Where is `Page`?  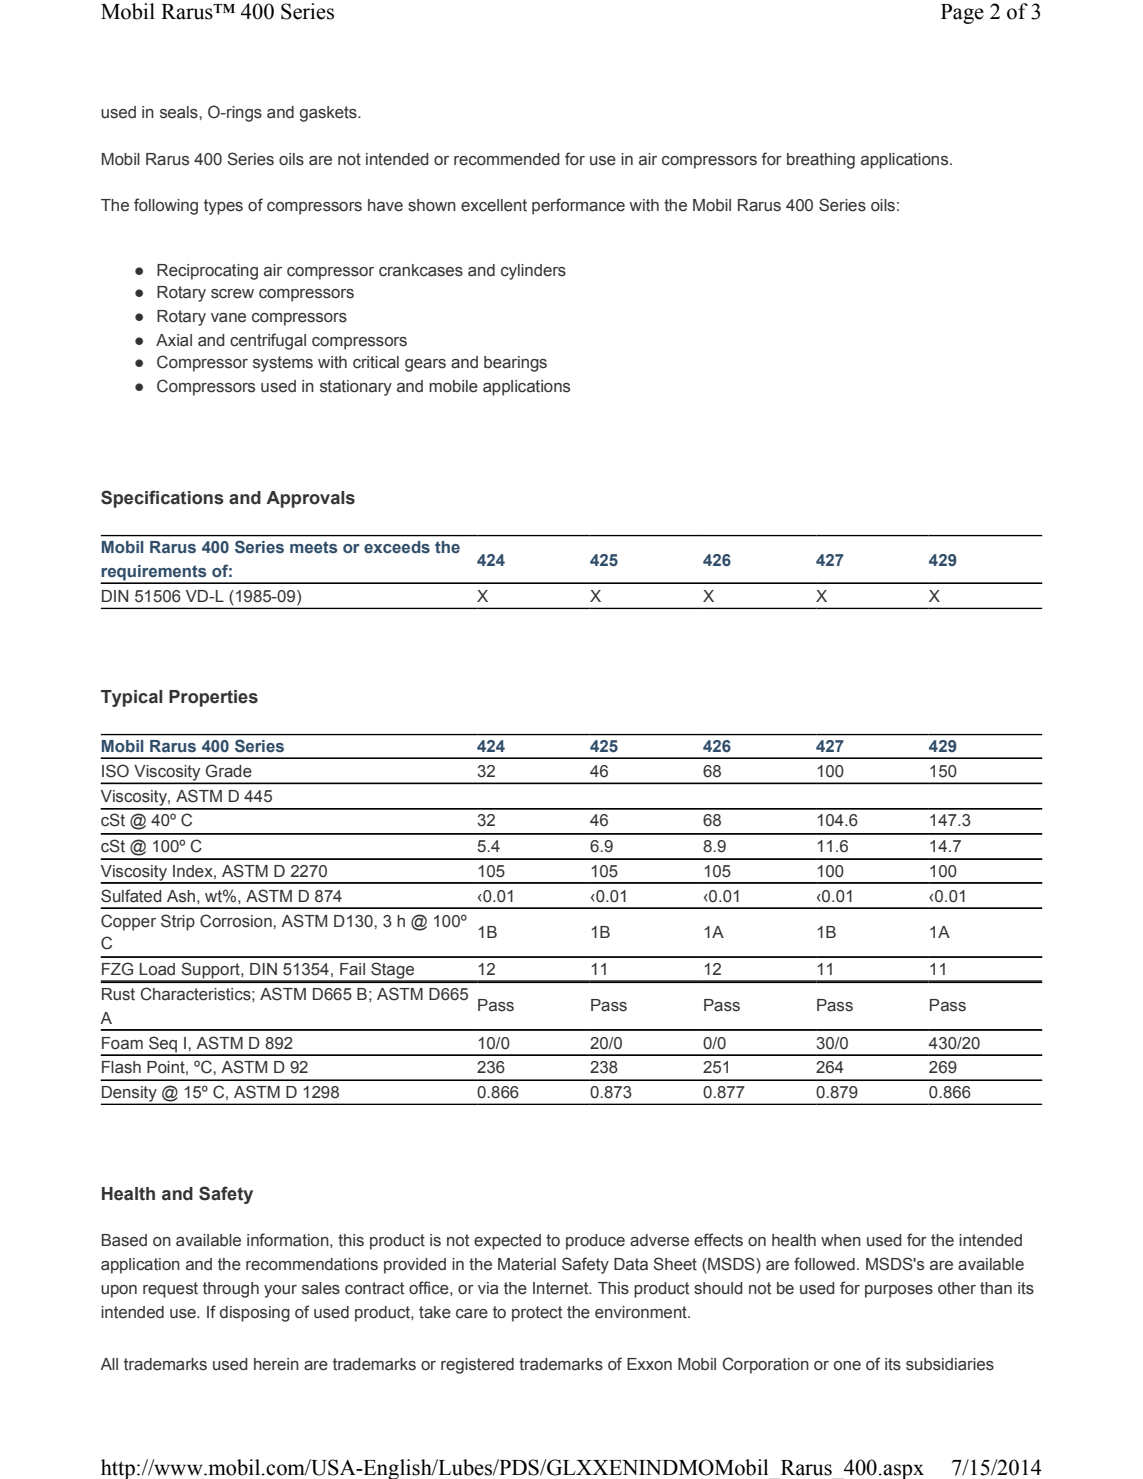 Page is located at coordinates (962, 14).
